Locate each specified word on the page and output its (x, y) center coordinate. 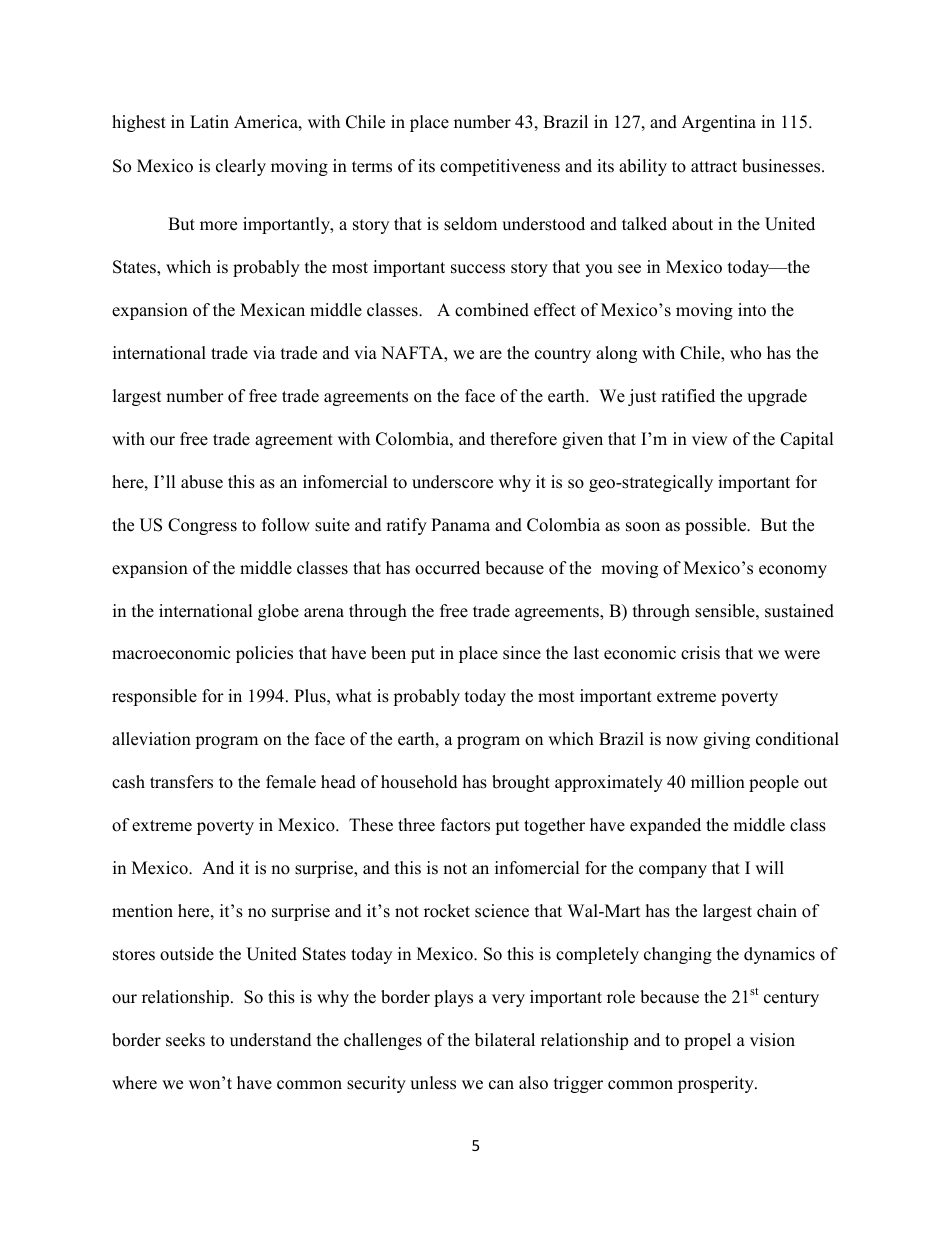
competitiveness (500, 167)
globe (278, 612)
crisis (700, 653)
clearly (241, 167)
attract (714, 167)
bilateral (505, 1040)
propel (707, 1041)
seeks (185, 1040)
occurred (447, 568)
